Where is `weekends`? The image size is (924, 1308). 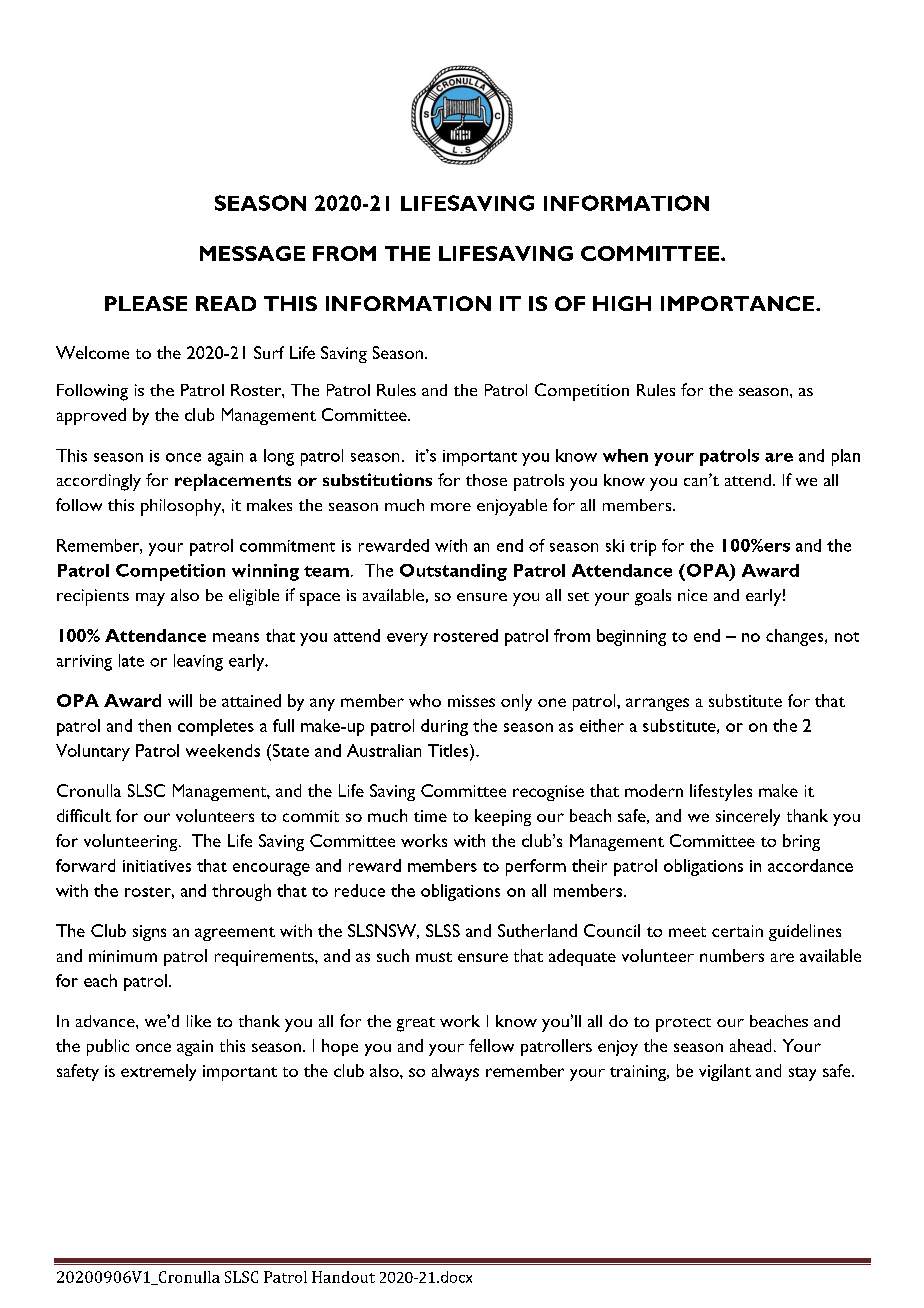
weekends is located at coordinates (223, 750).
